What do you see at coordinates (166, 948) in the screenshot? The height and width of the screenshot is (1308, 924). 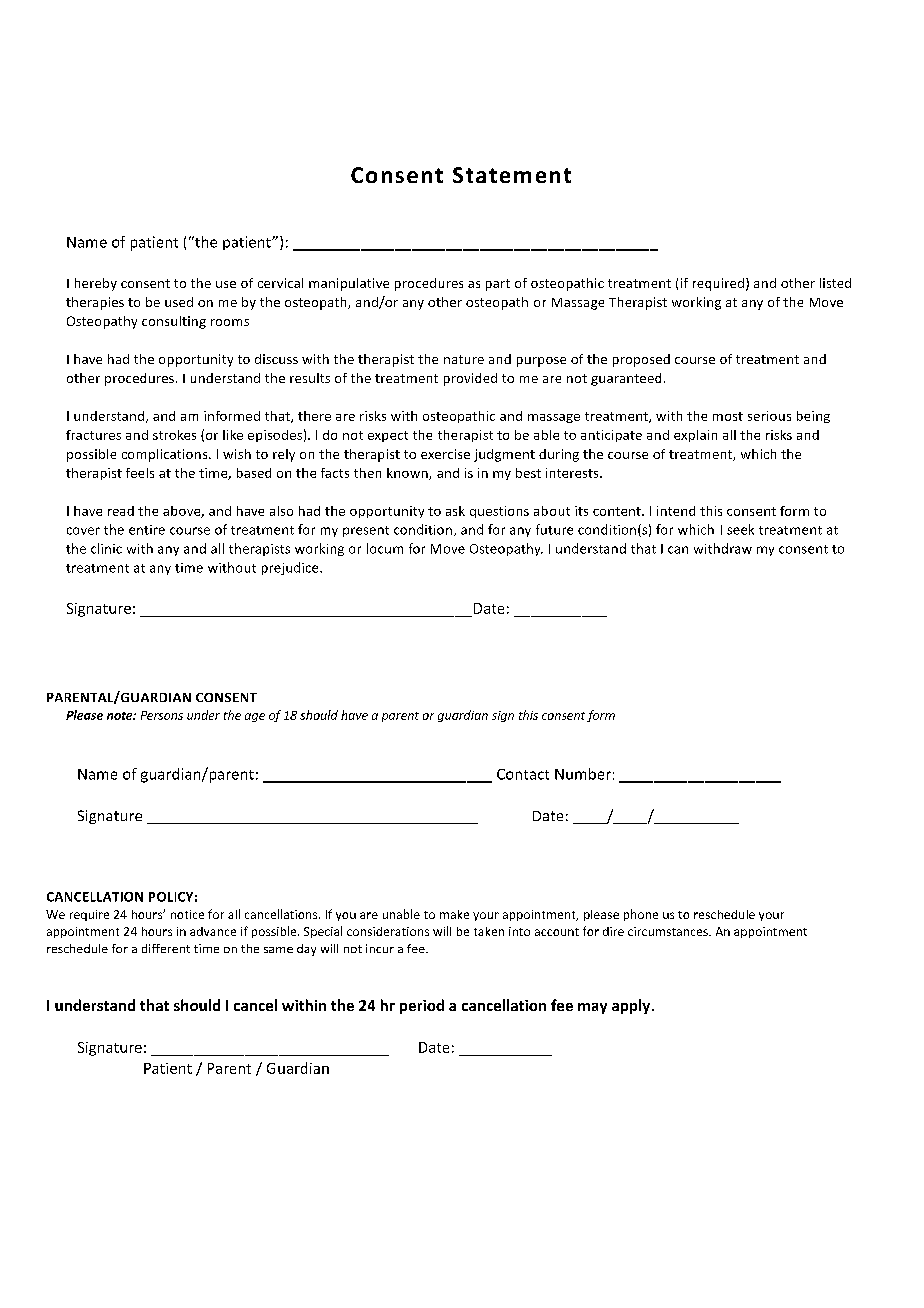 I see `different` at bounding box center [166, 948].
